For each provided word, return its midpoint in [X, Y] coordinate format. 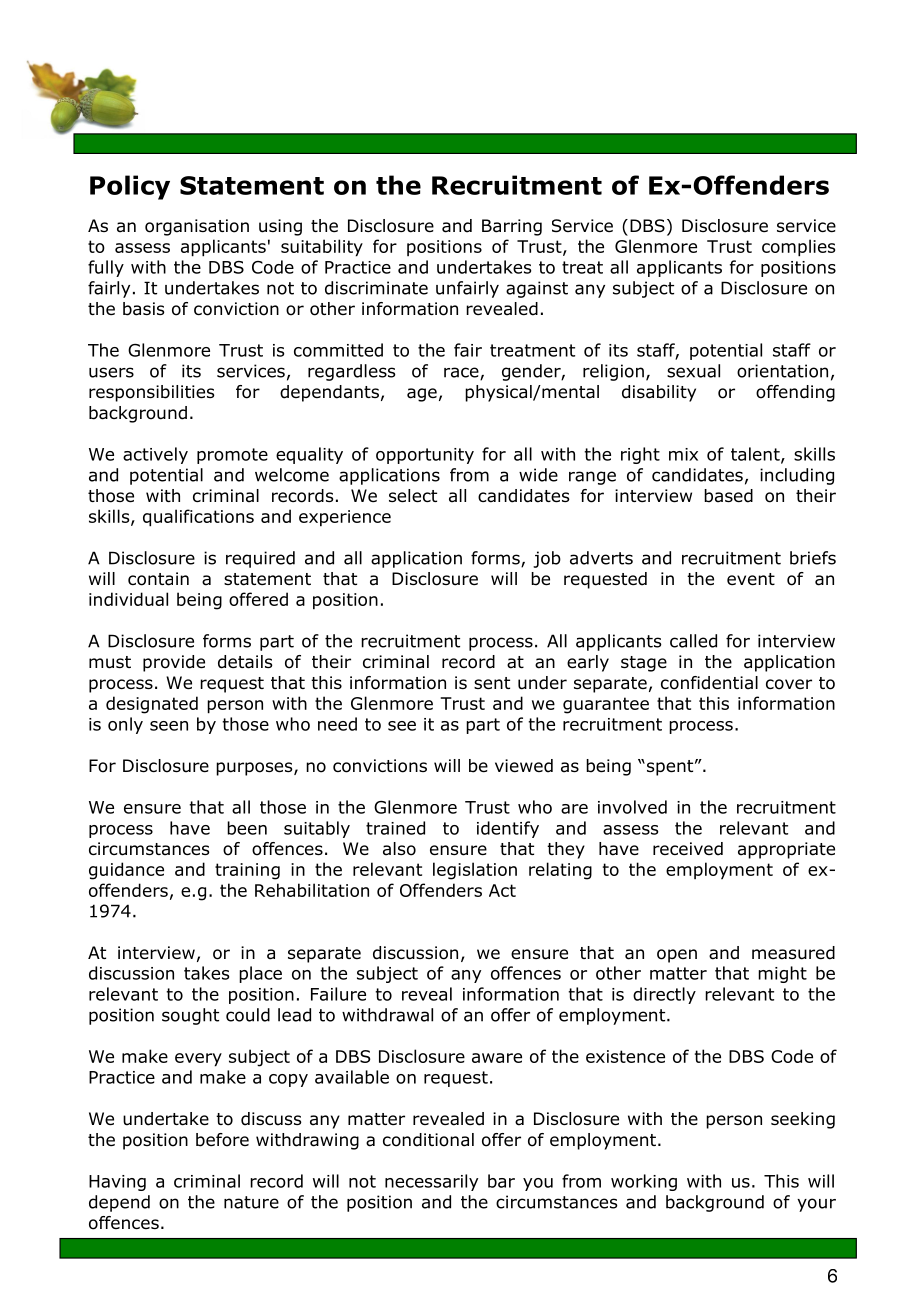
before [222, 1140]
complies [798, 248]
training [247, 871]
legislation [475, 871]
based [728, 496]
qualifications [198, 518]
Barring [512, 227]
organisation [197, 227]
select [413, 496]
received [688, 849]
